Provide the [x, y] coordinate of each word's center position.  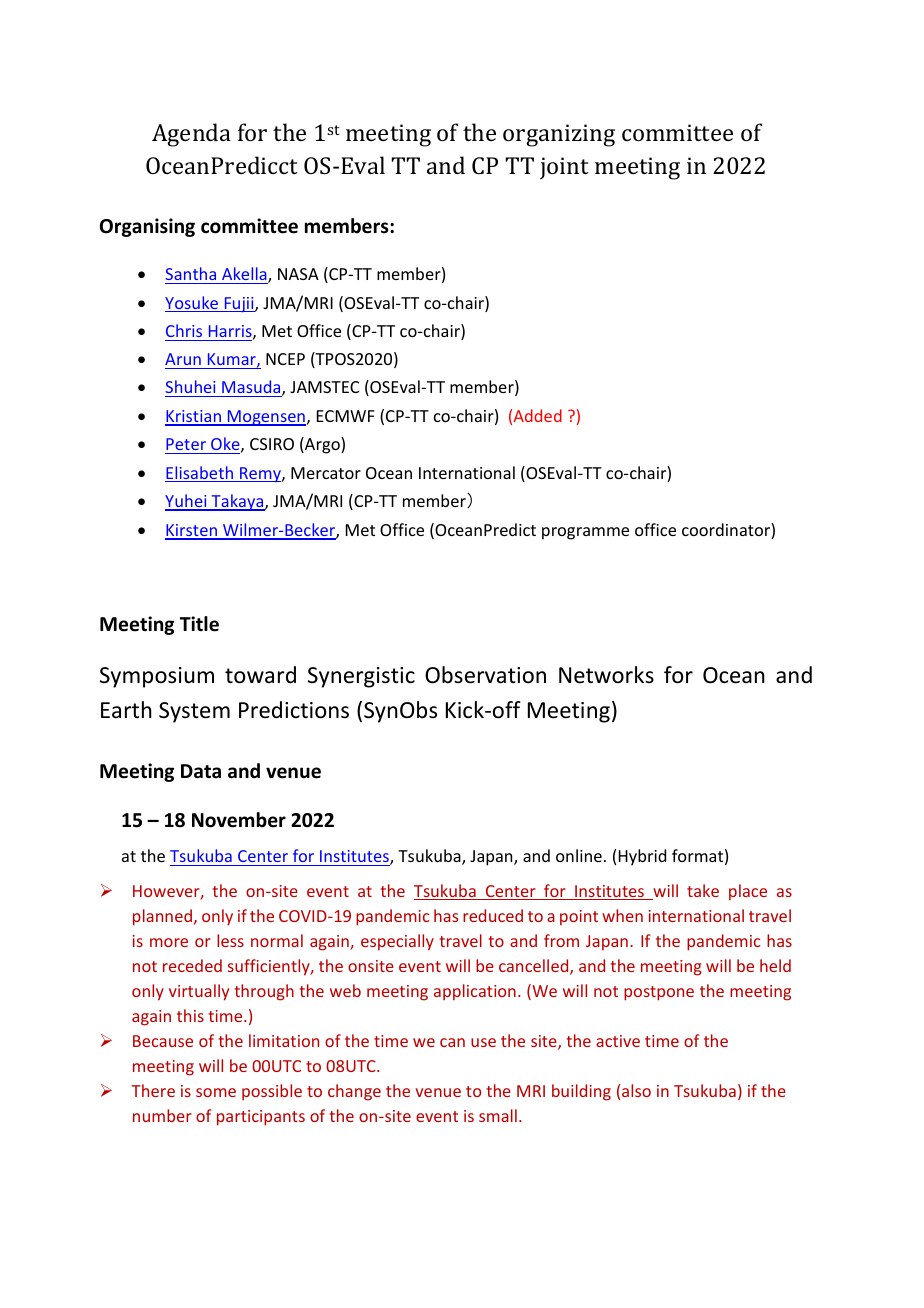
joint [564, 168]
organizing [559, 135]
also [636, 1090]
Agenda [191, 135]
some [216, 1092]
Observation [485, 675]
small [498, 1115]
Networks [606, 675]
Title [199, 624]
